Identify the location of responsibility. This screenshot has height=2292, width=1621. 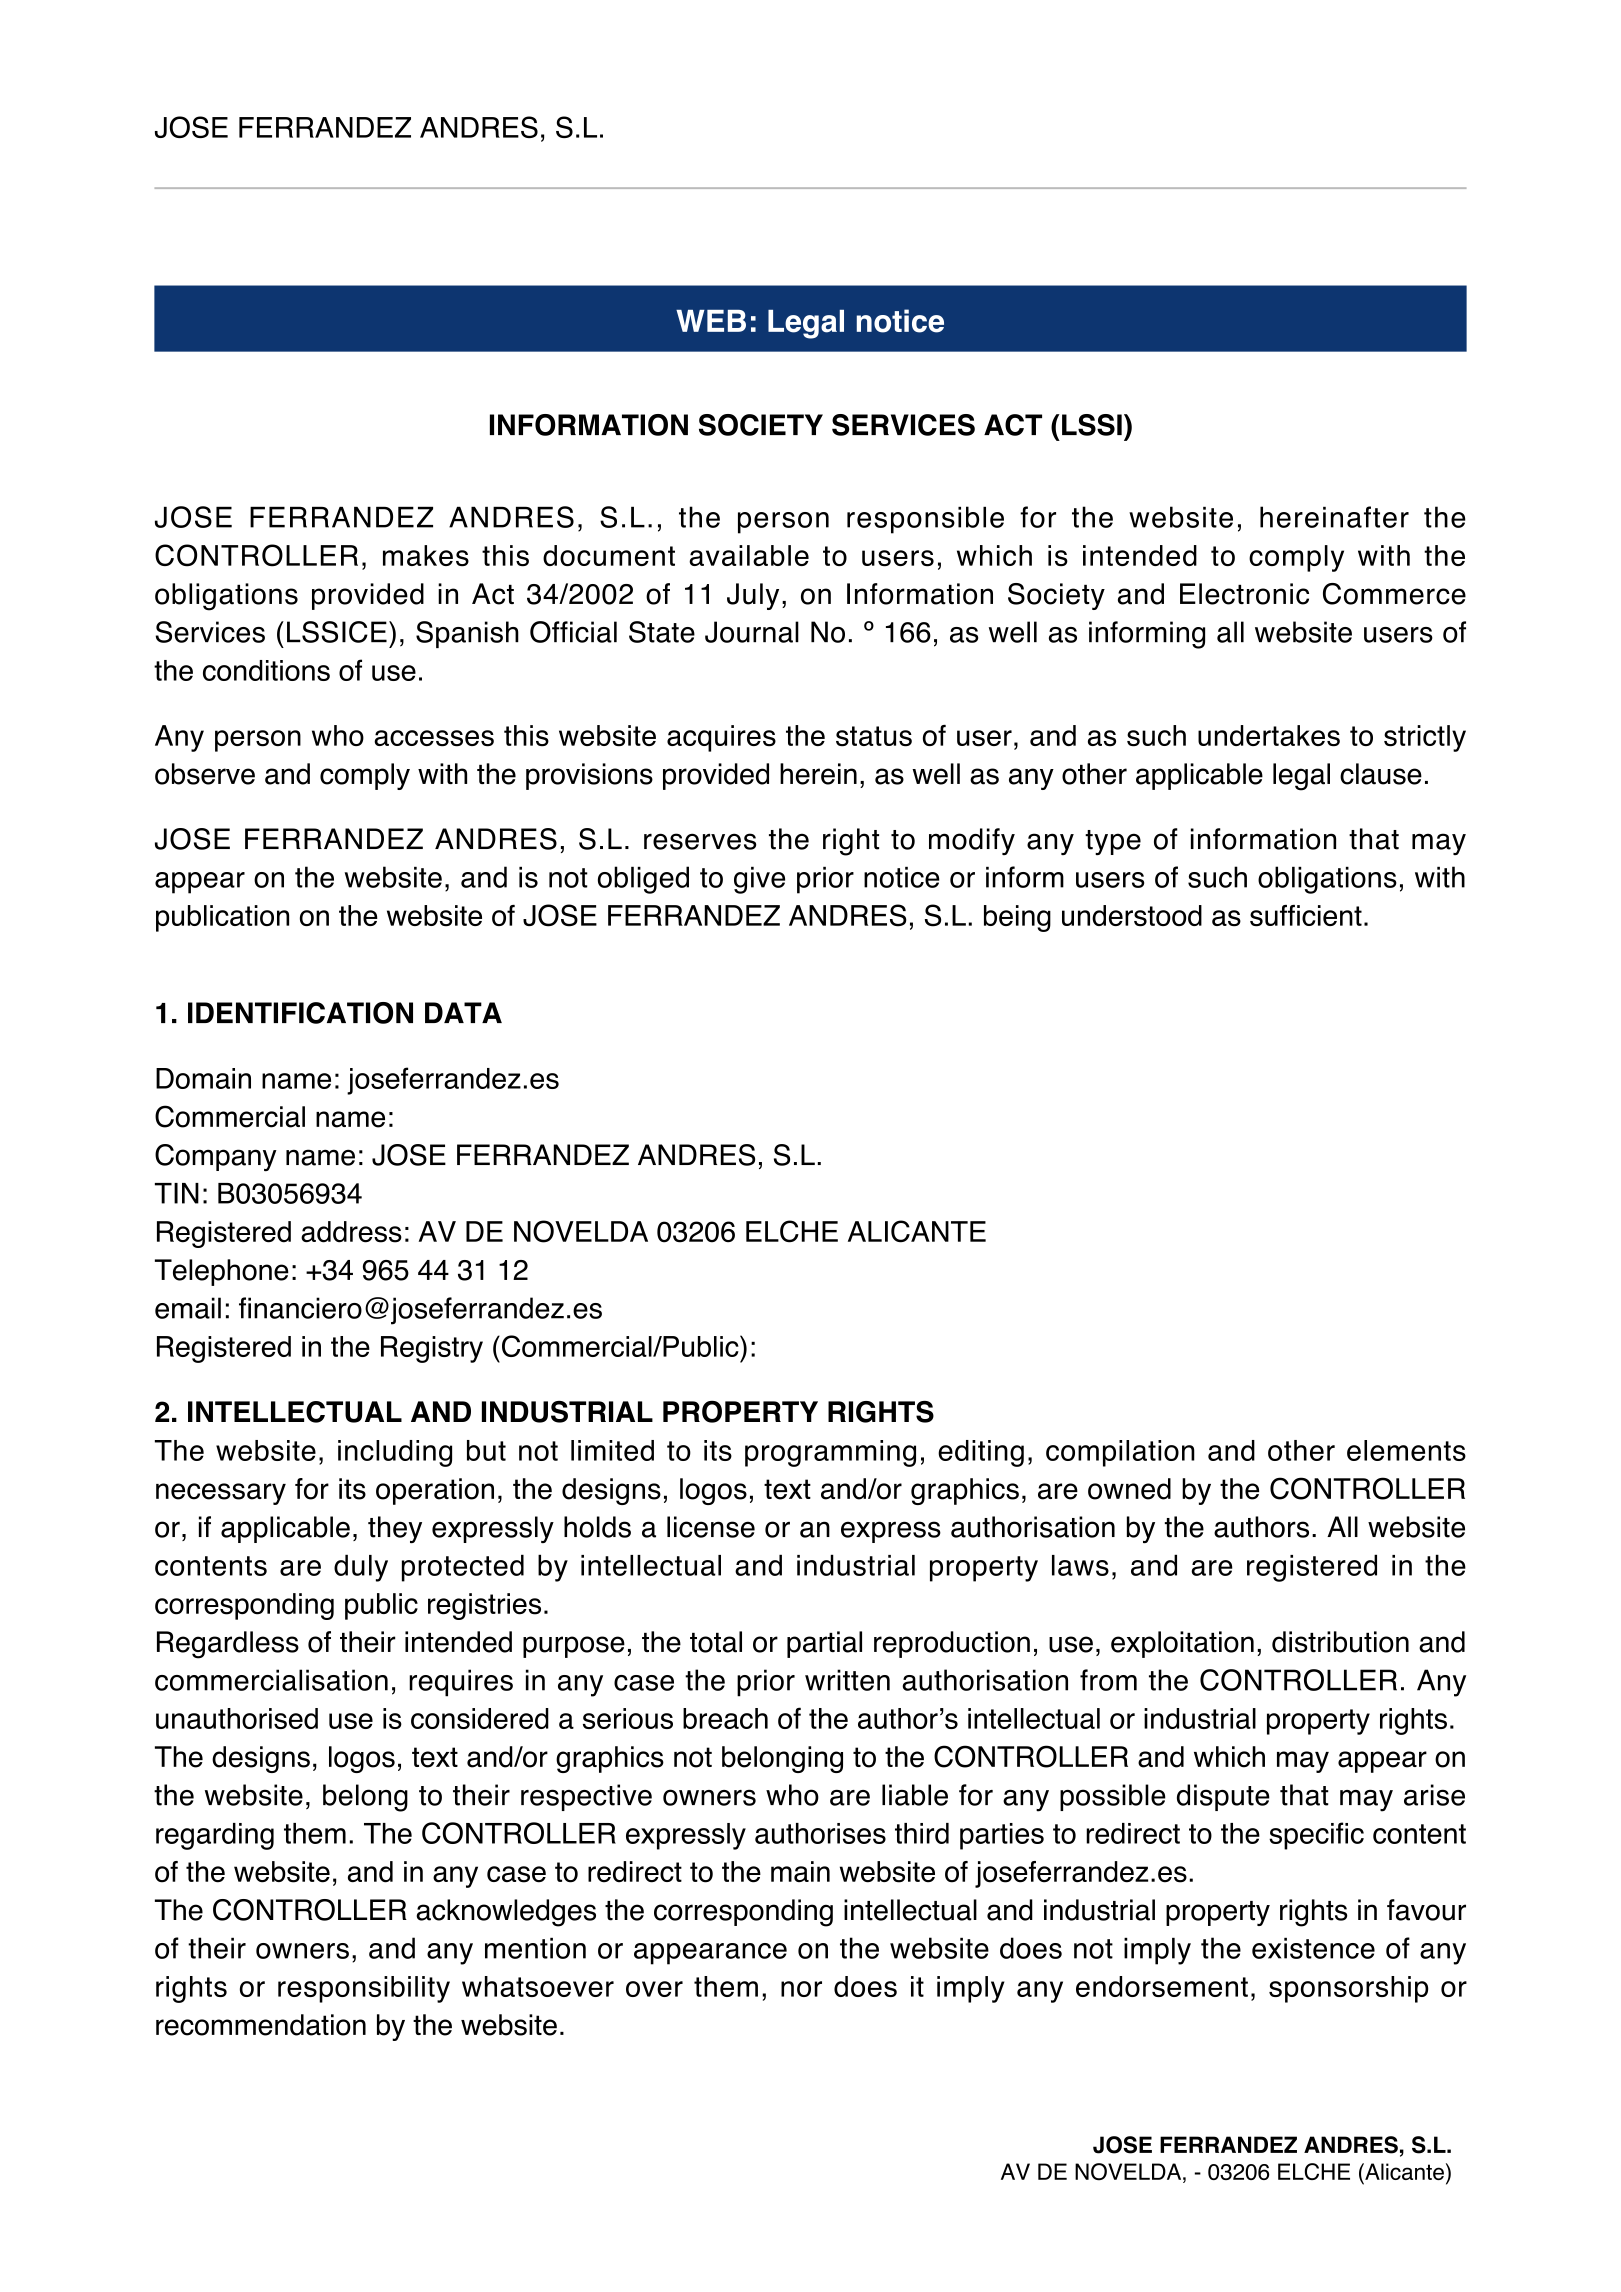
(364, 1989).
